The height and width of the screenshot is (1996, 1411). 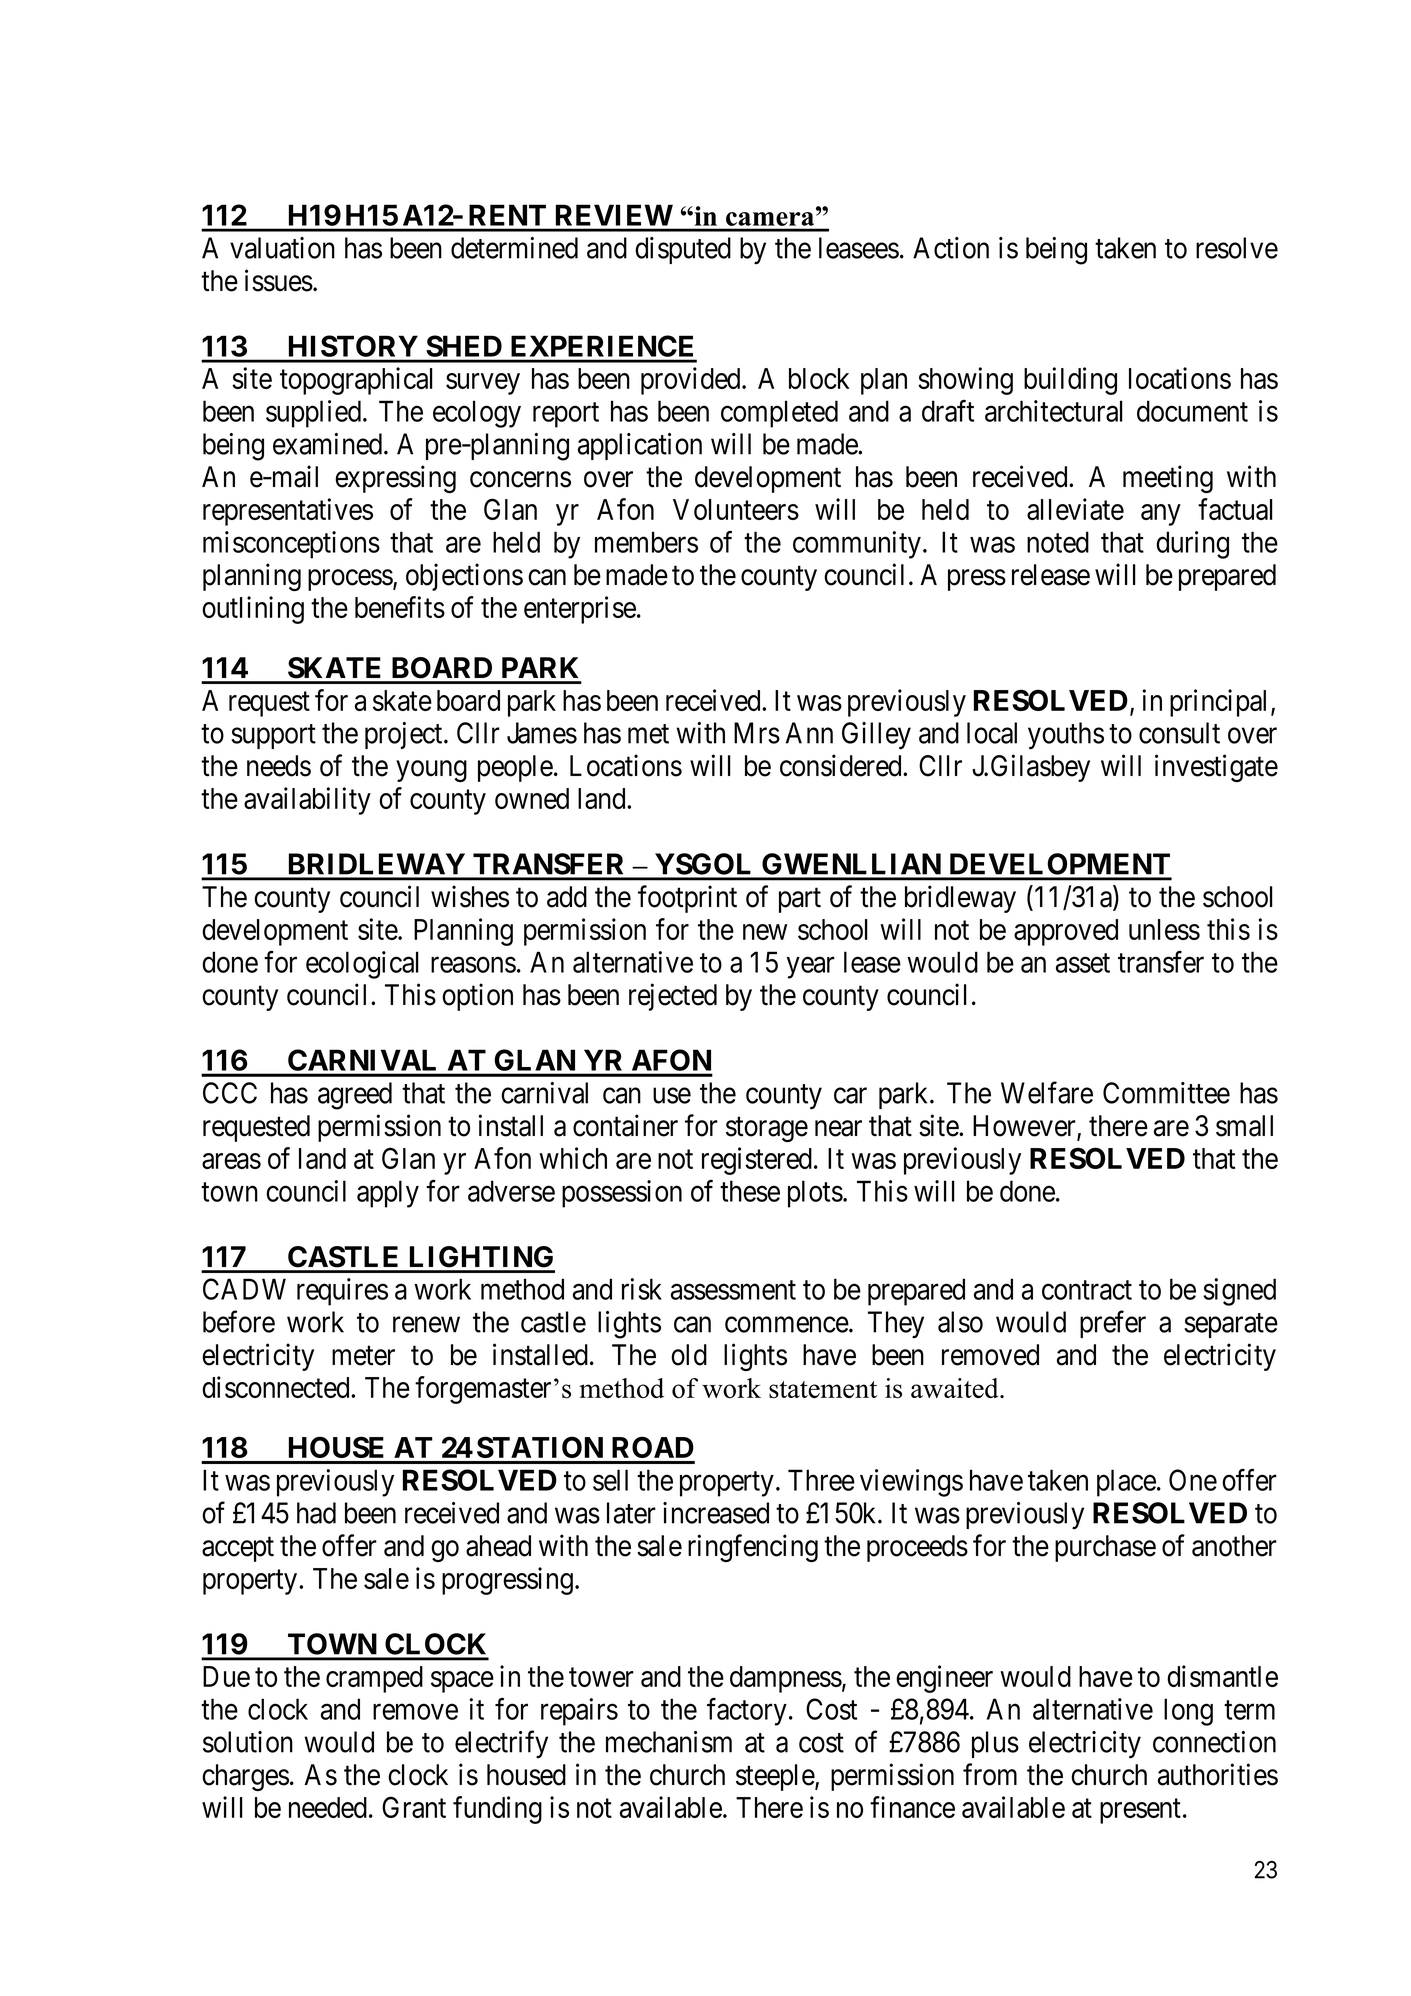 What do you see at coordinates (1126, 1483) in the screenshot?
I see `place` at bounding box center [1126, 1483].
